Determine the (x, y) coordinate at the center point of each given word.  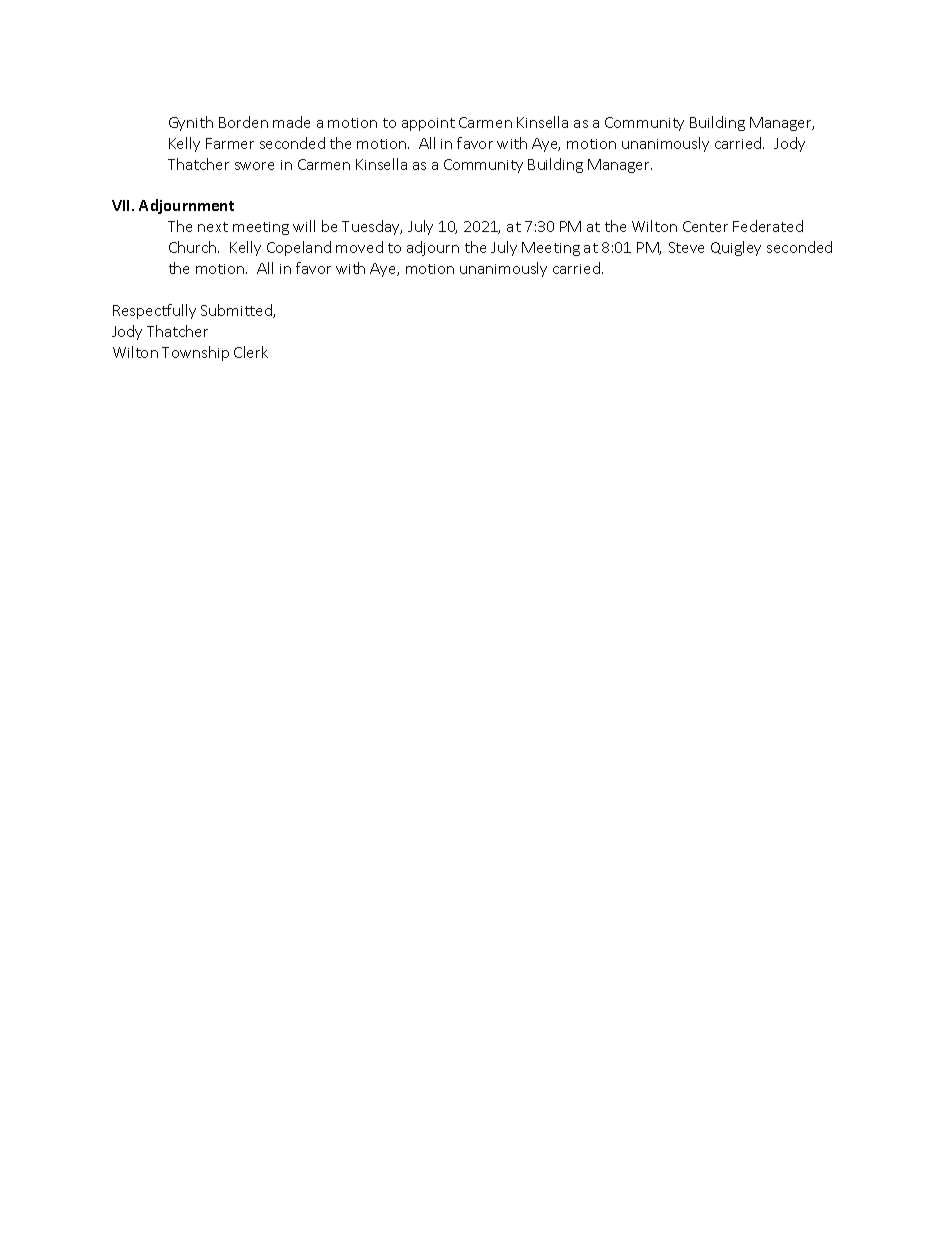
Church (194, 247)
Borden (243, 122)
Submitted (237, 311)
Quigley (736, 248)
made (291, 122)
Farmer (230, 143)
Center (705, 226)
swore (254, 166)
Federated (768, 226)
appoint (428, 124)
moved (359, 247)
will (304, 226)
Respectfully (154, 311)
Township (195, 353)
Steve (686, 247)
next (213, 227)
